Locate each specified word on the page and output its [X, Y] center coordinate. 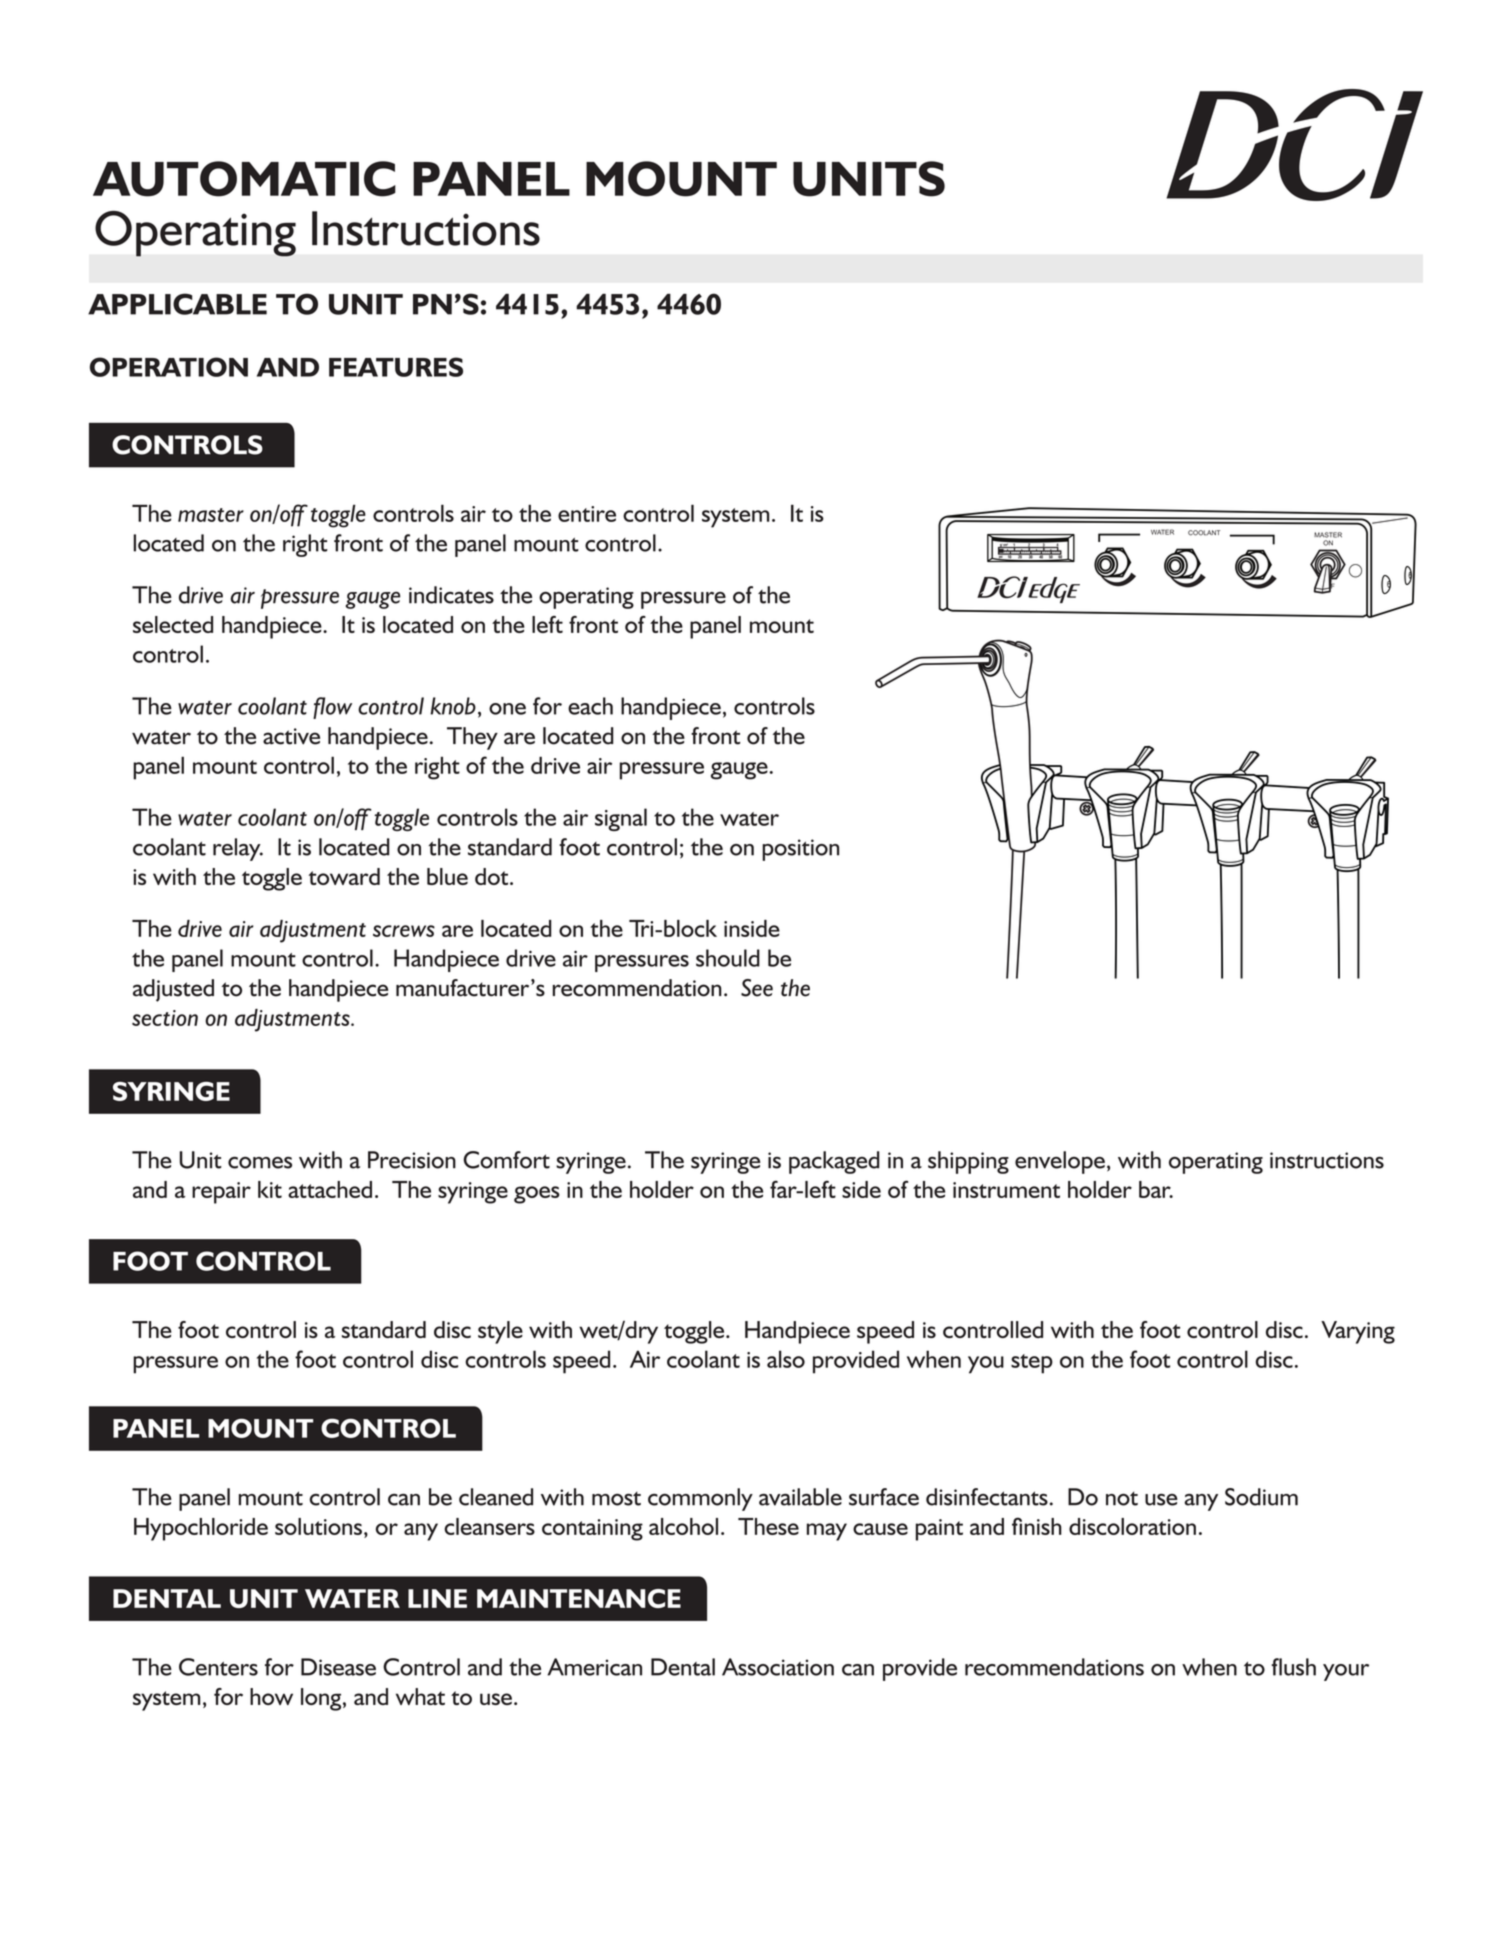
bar [1156, 1189]
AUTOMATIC [244, 179]
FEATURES [396, 367]
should [728, 958]
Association [778, 1667]
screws [404, 931]
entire [587, 514]
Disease [338, 1667]
